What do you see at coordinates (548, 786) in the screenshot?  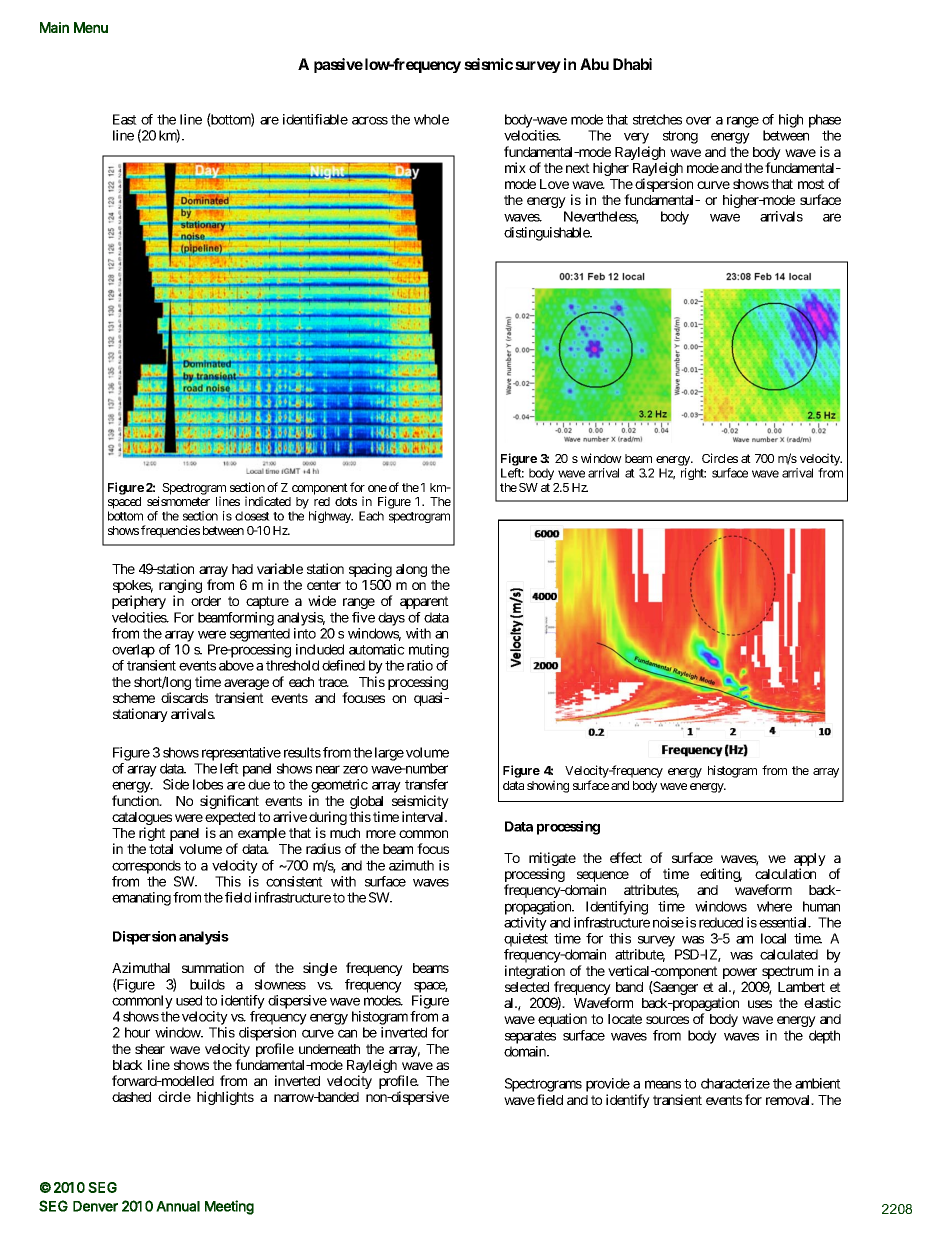 I see `showing` at bounding box center [548, 786].
